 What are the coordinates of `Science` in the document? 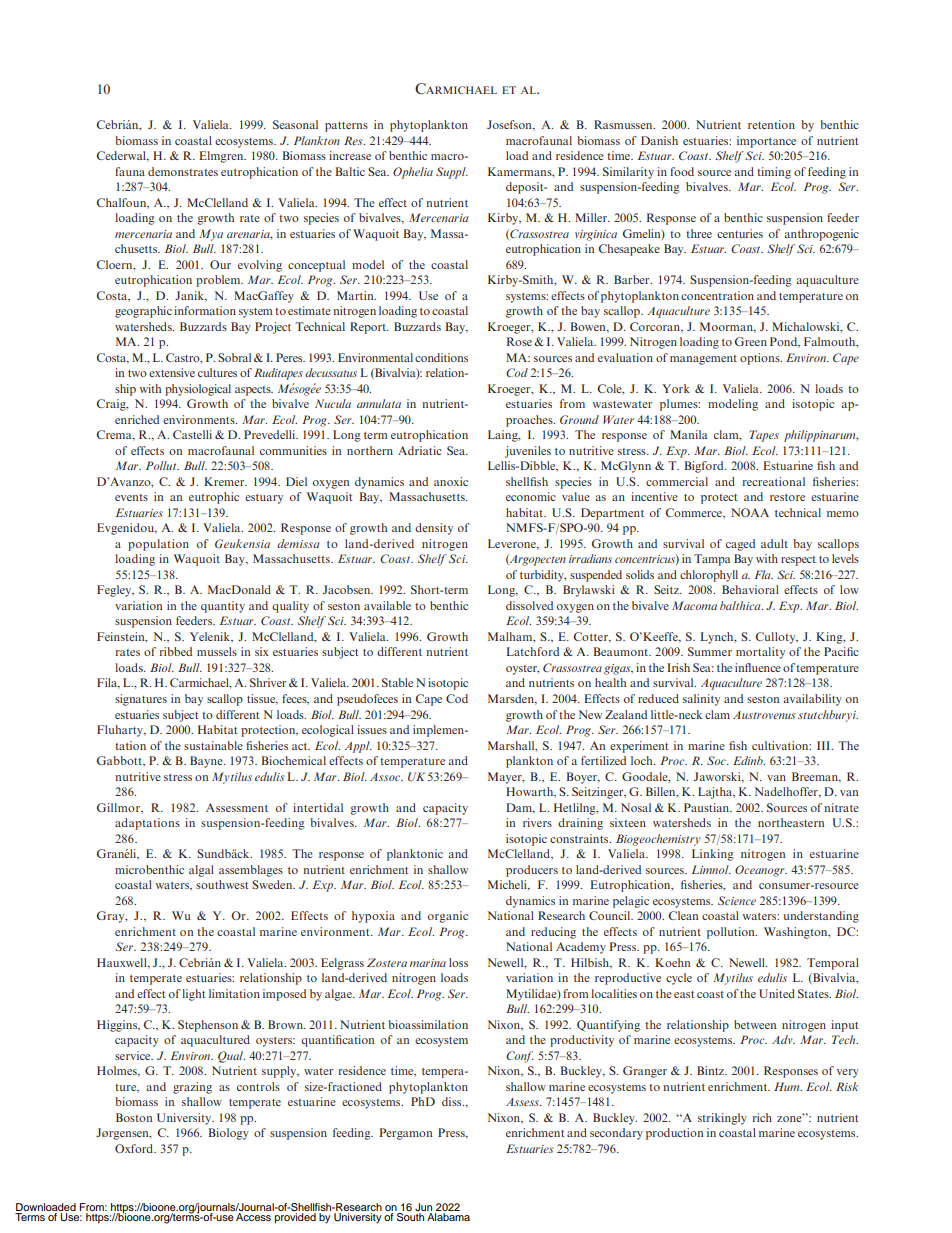 It's located at (737, 900).
